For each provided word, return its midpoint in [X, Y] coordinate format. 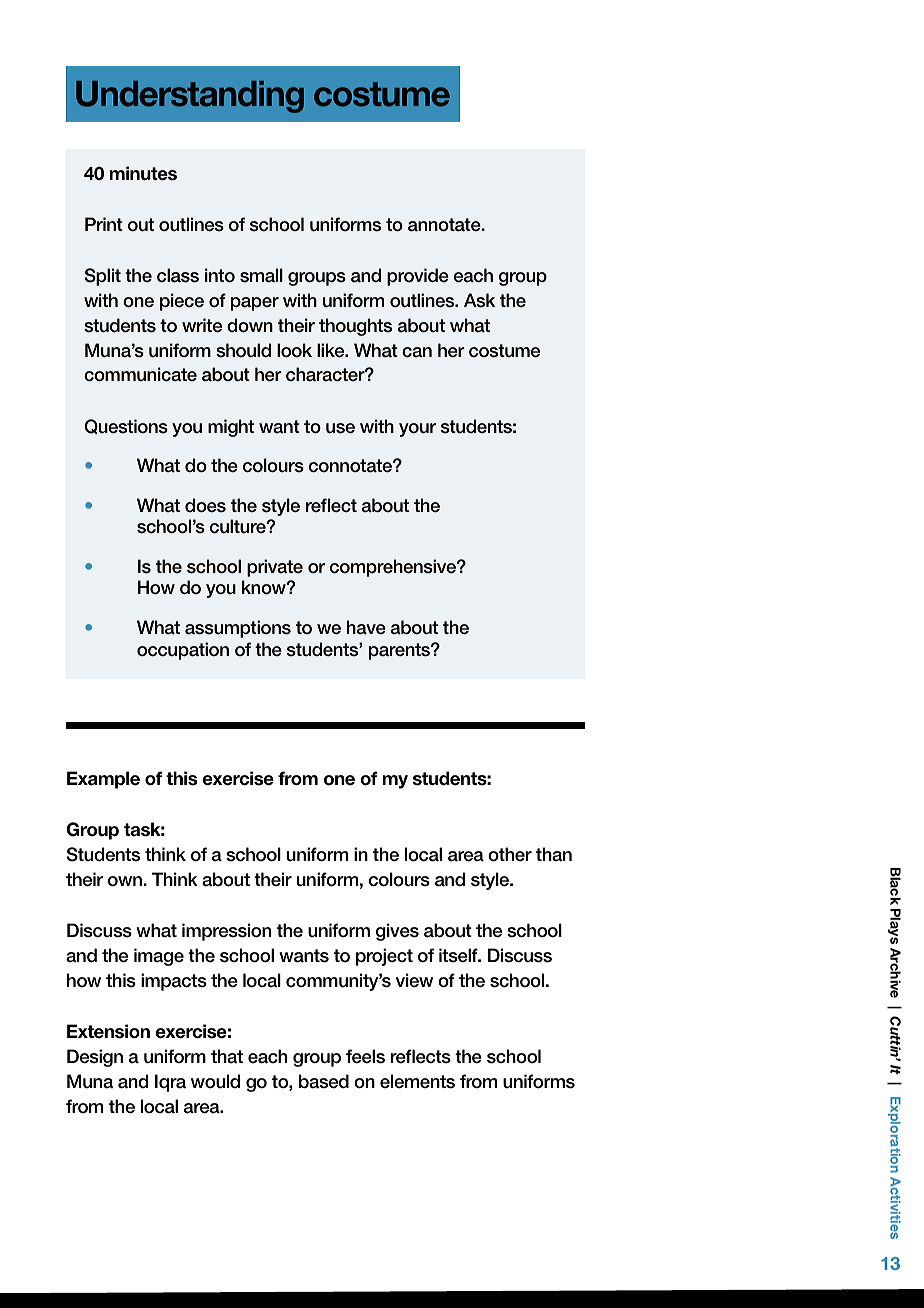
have [366, 627]
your [417, 430]
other [510, 854]
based [324, 1081]
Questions [126, 426]
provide [418, 277]
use [340, 428]
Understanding [190, 97]
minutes [143, 173]
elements [417, 1081]
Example [103, 780]
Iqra [170, 1083]
